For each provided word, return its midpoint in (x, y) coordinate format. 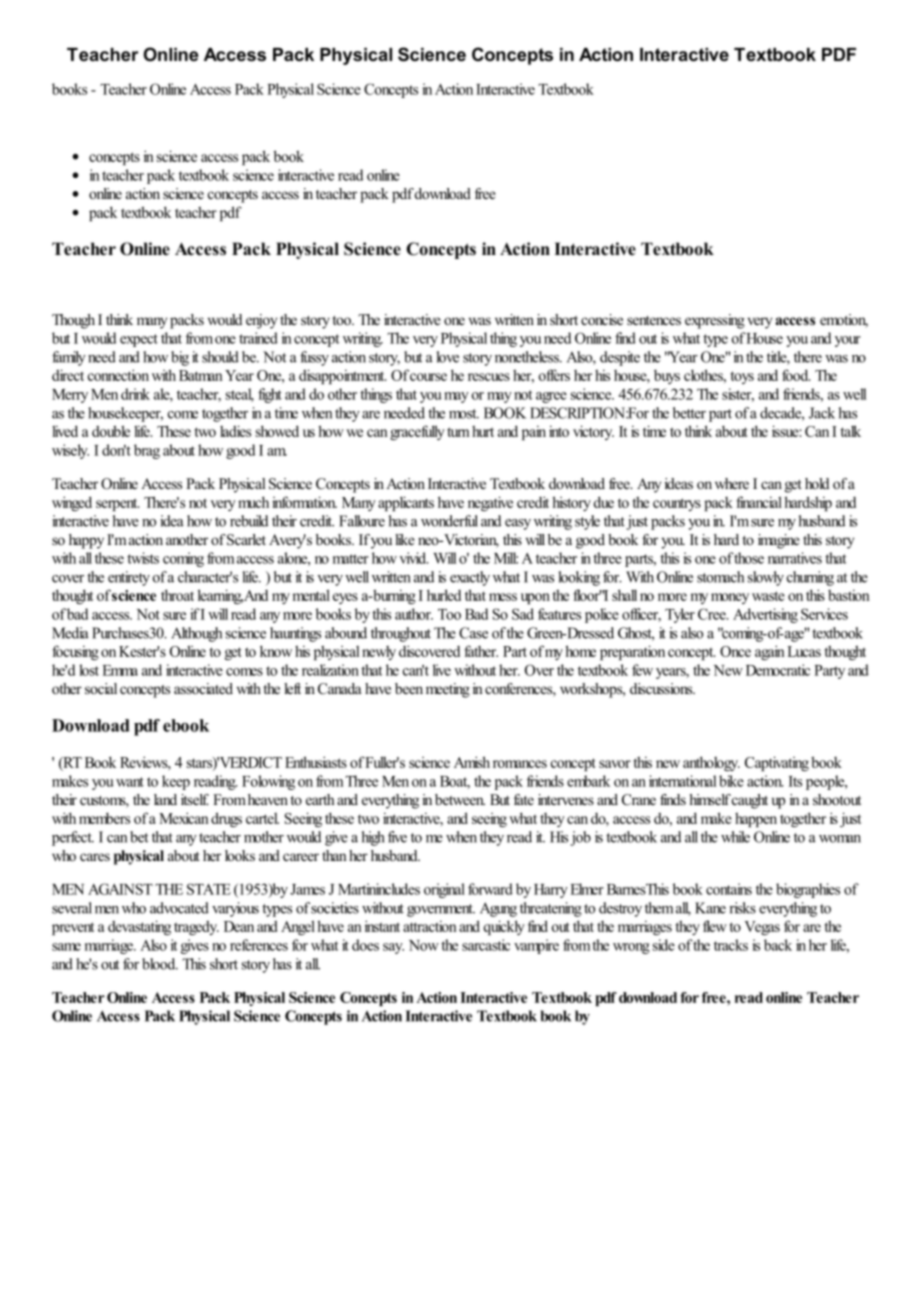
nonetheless (528, 357)
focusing (75, 652)
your (848, 341)
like (405, 539)
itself (195, 799)
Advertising (765, 615)
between (460, 799)
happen (756, 819)
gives (195, 946)
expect (139, 340)
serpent (117, 504)
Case (473, 633)
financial (759, 502)
